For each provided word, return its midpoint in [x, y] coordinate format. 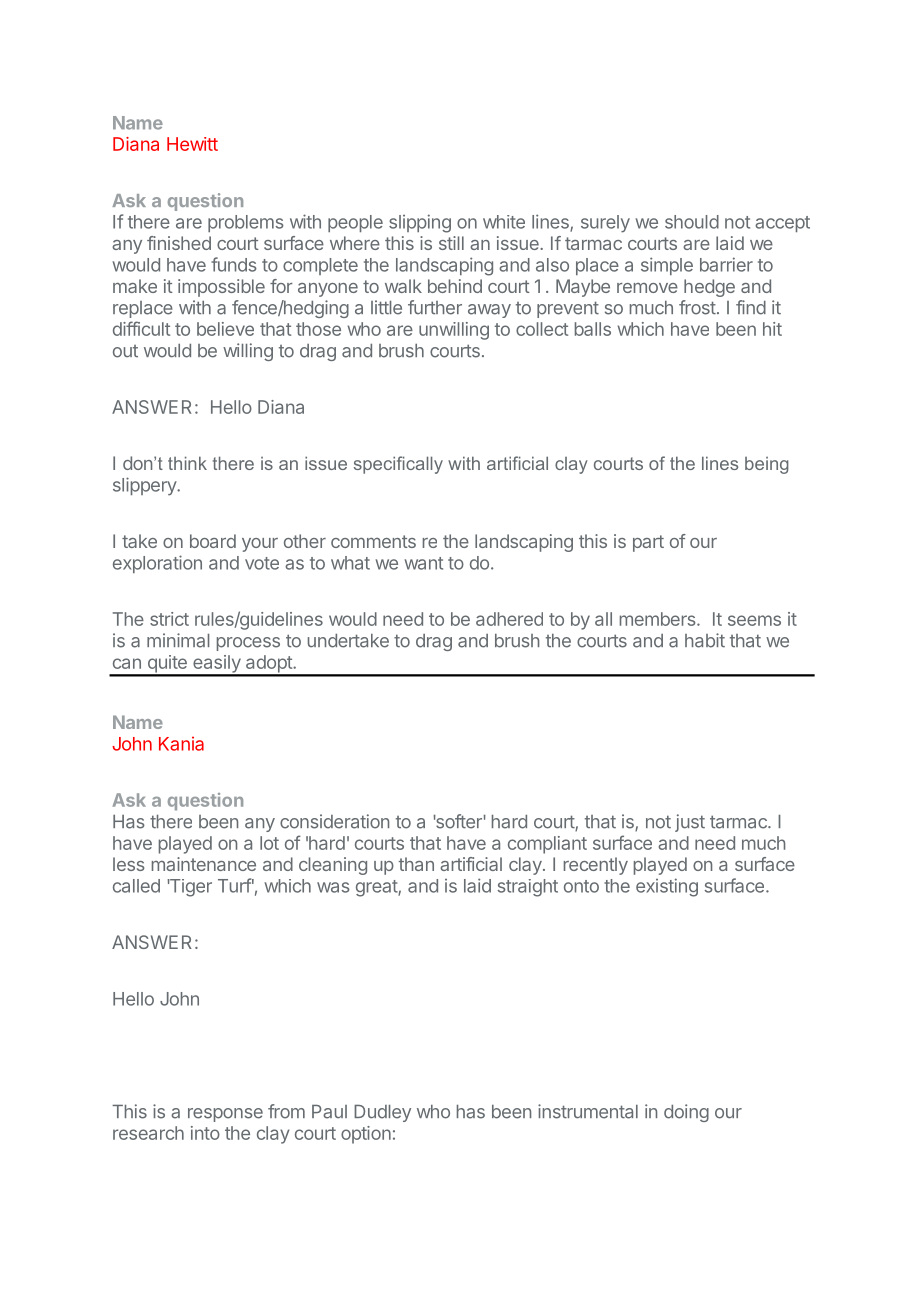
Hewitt [192, 144]
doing [686, 1113]
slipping [420, 223]
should [692, 222]
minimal [178, 640]
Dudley [382, 1113]
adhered [509, 619]
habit [705, 640]
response [225, 1115]
